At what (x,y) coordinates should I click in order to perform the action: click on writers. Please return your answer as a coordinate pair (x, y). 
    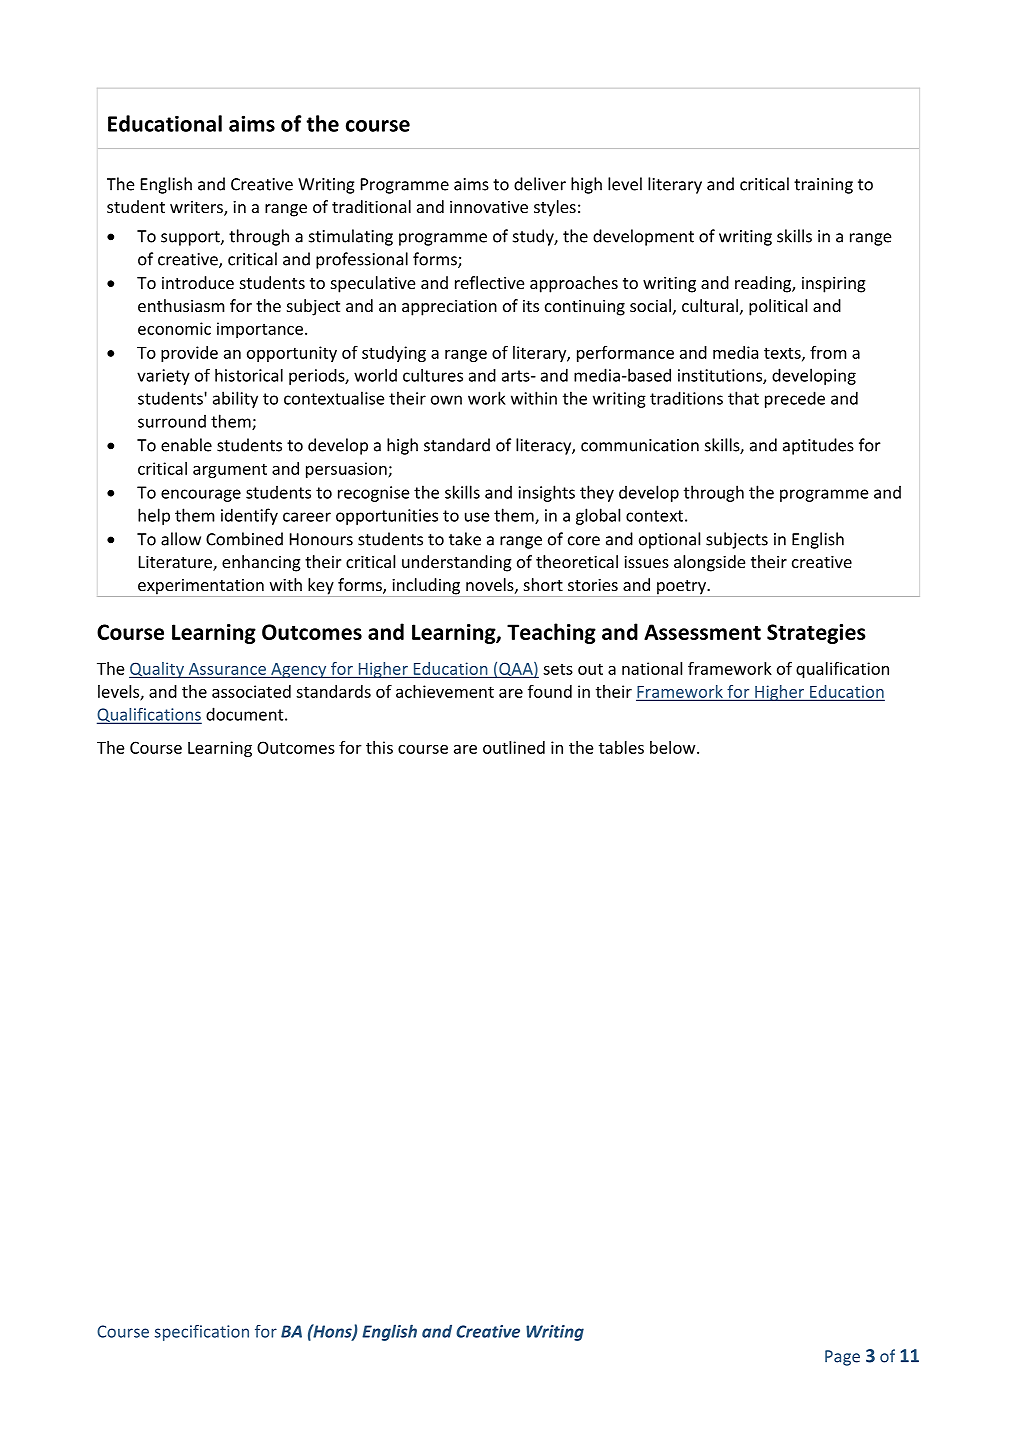
    Looking at the image, I should click on (197, 208).
